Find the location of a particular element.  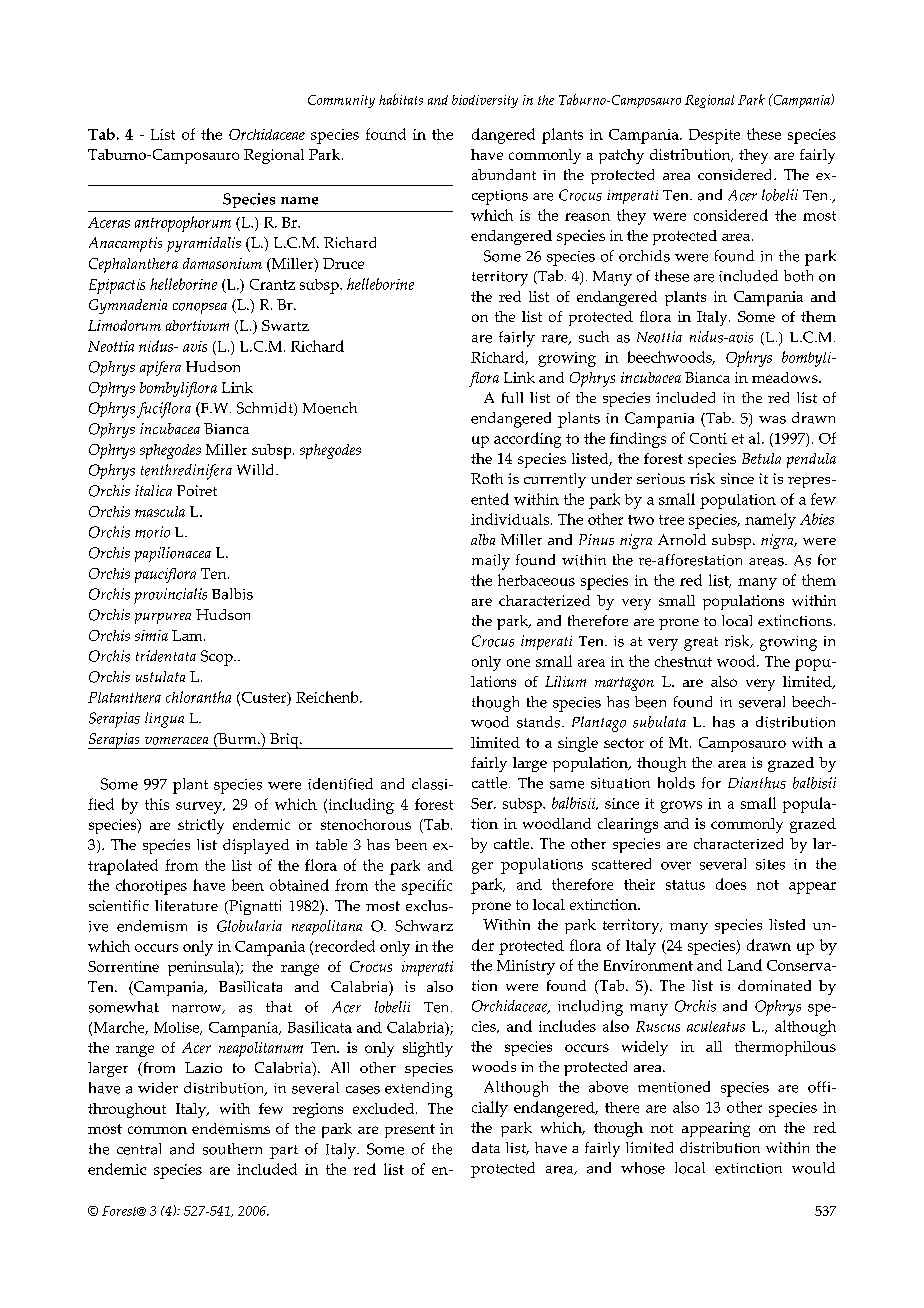

Betula is located at coordinates (761, 458).
